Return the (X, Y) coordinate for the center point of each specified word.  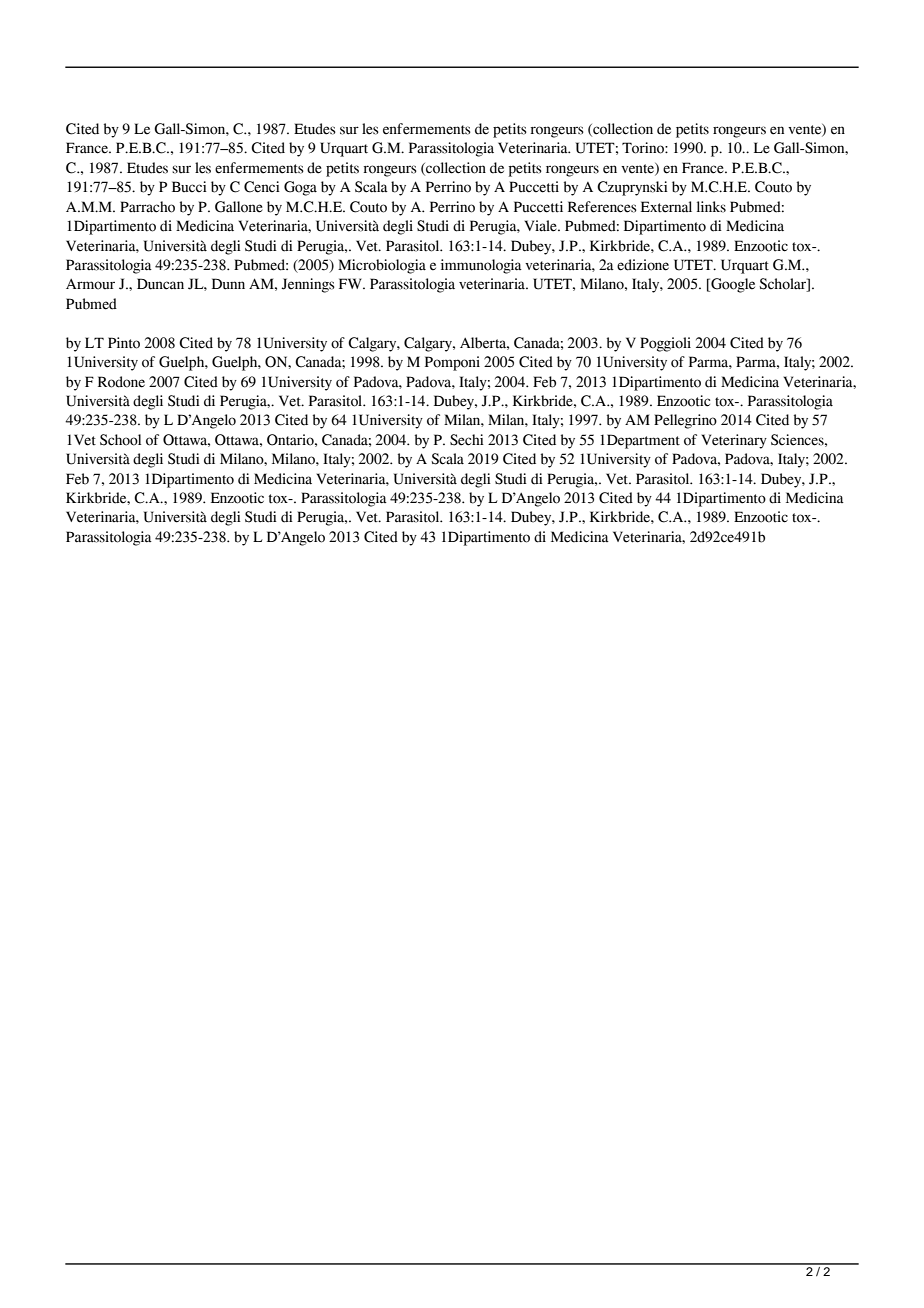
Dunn (228, 284)
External (666, 207)
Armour (90, 284)
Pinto (124, 343)
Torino (644, 148)
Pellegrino (685, 421)
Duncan (160, 284)
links (711, 207)
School (120, 440)
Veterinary (734, 441)
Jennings (308, 285)
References (602, 207)
